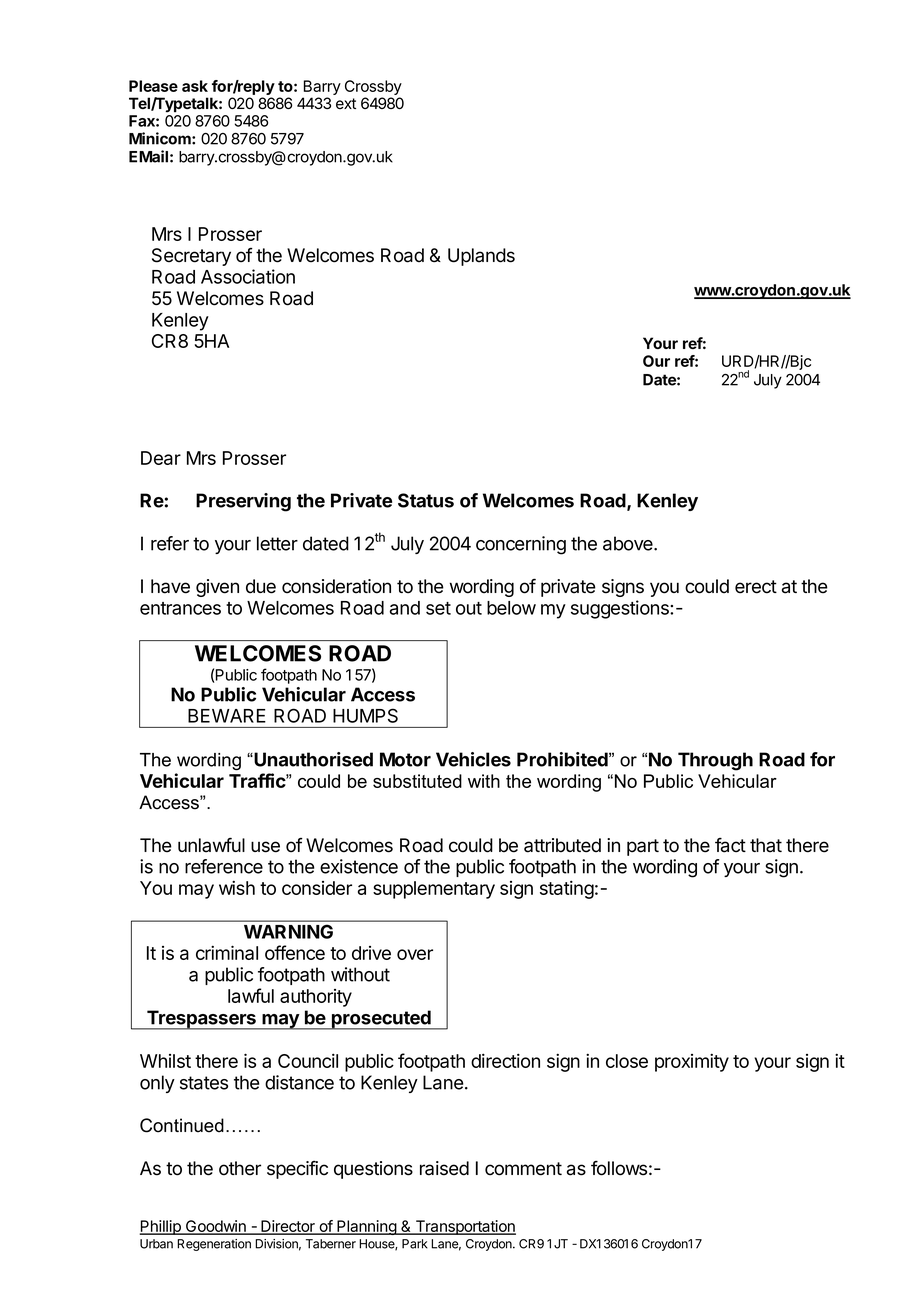 This screenshot has height=1307, width=924. I want to click on BEWARE, so click(227, 716).
